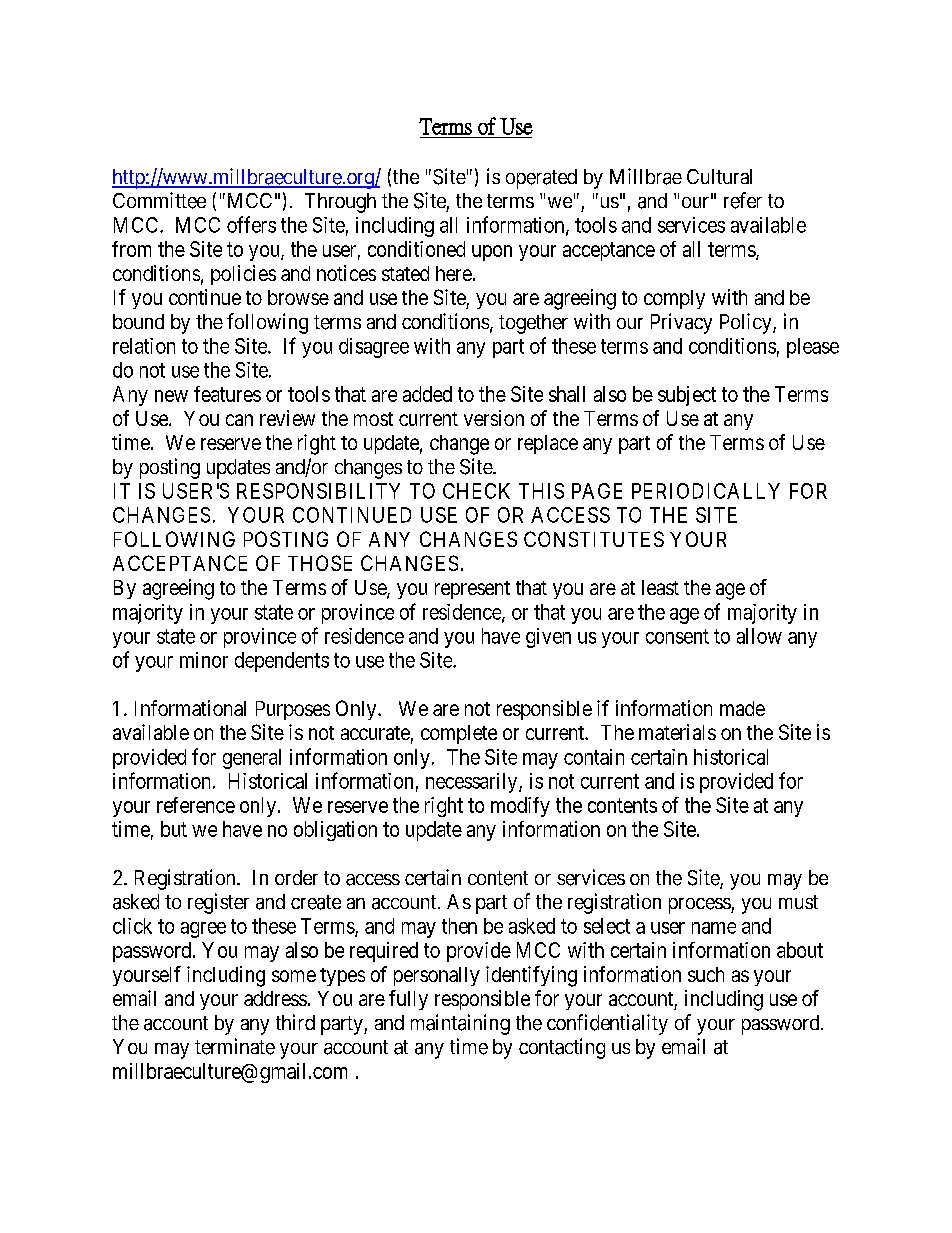 The width and height of the screenshot is (952, 1233). I want to click on Cultural, so click(719, 176).
